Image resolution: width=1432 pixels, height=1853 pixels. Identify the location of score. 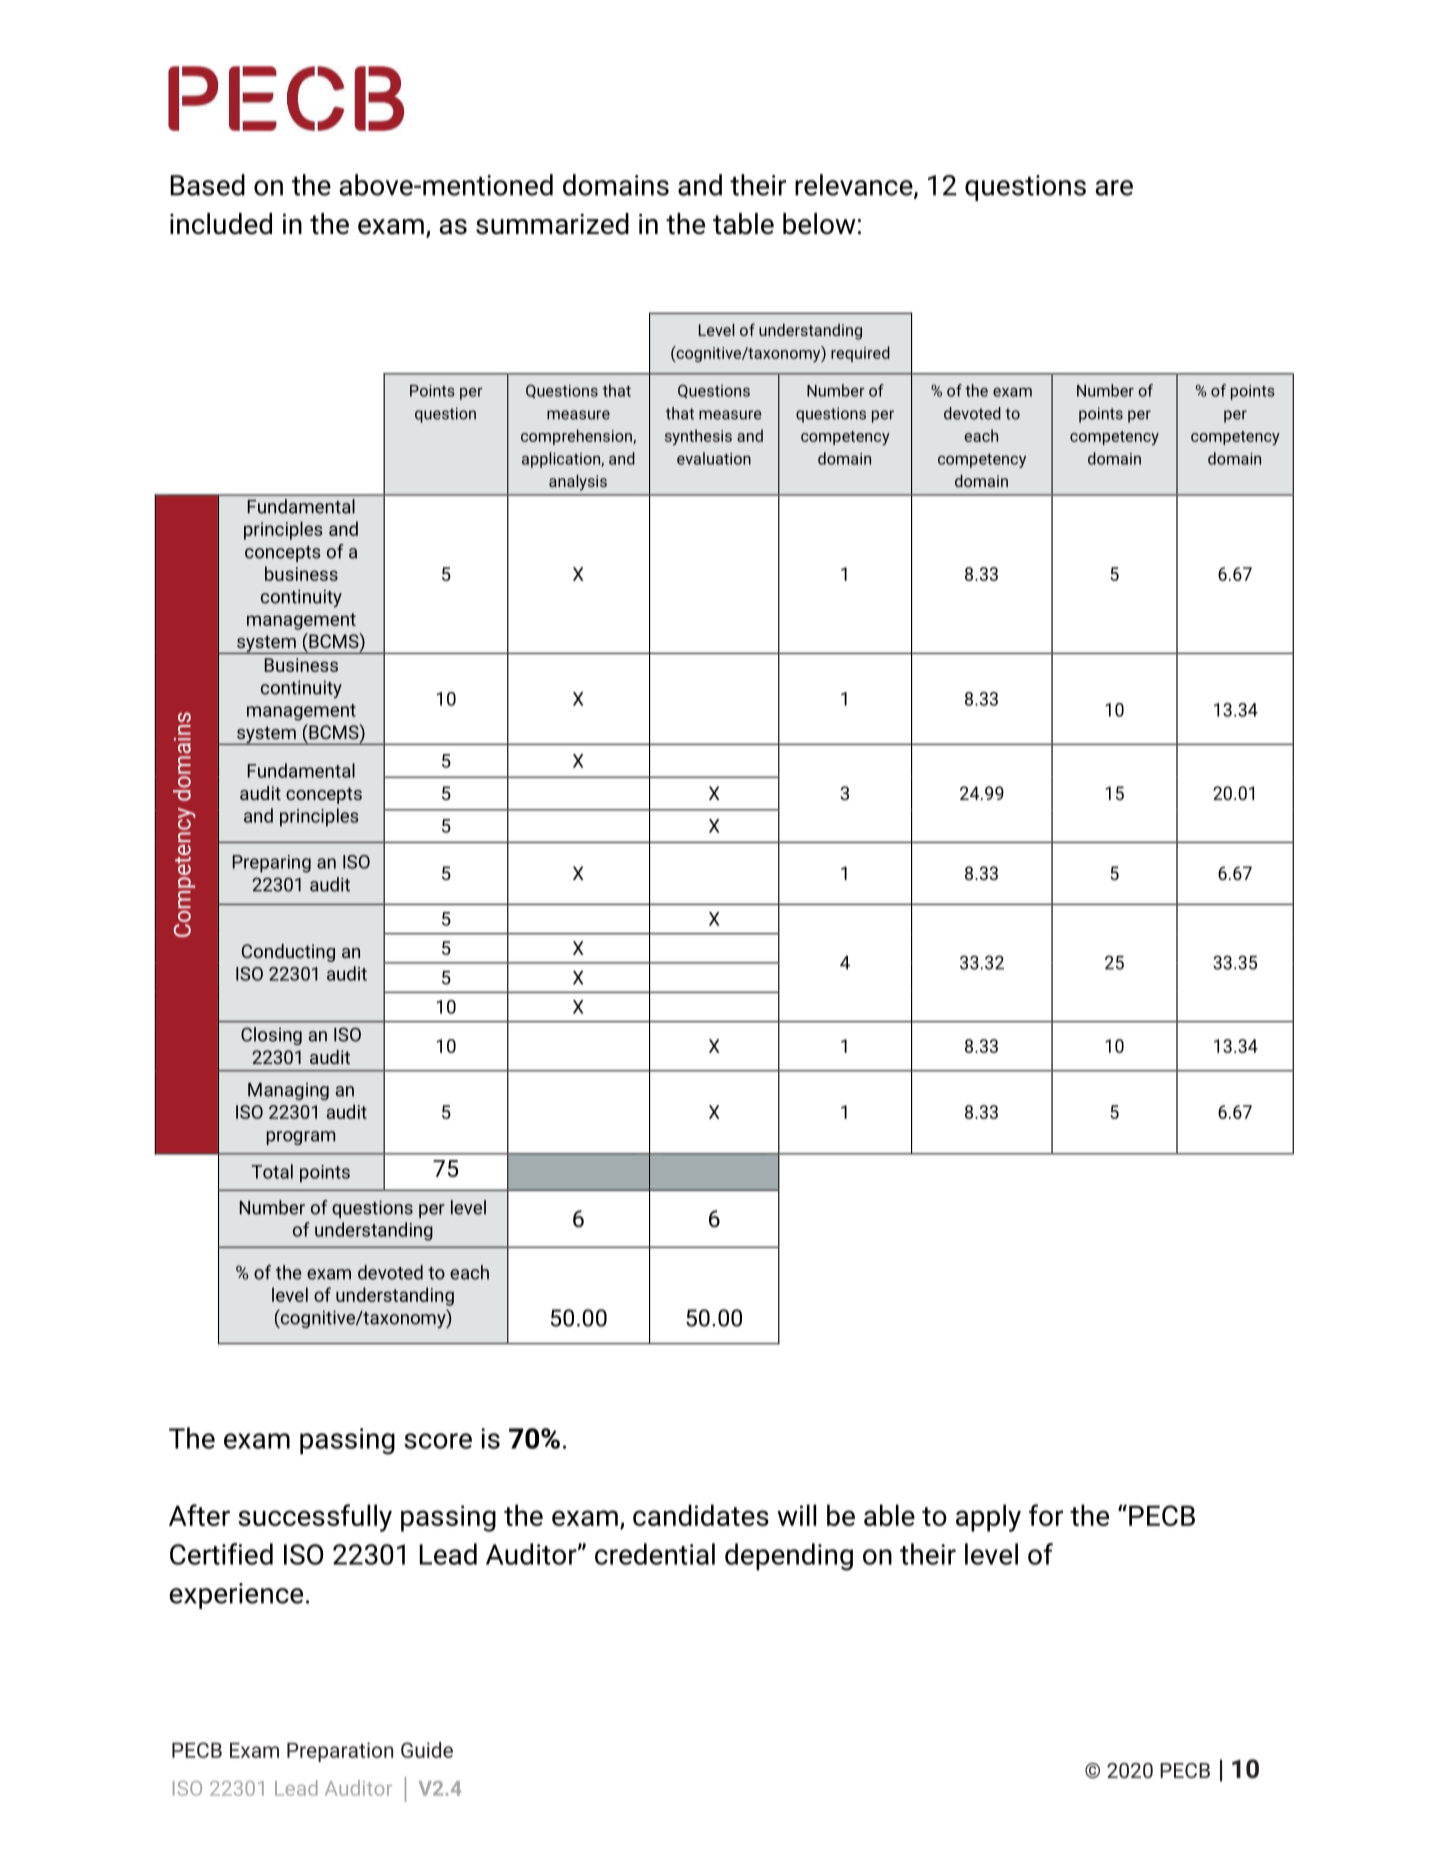
(438, 1441).
